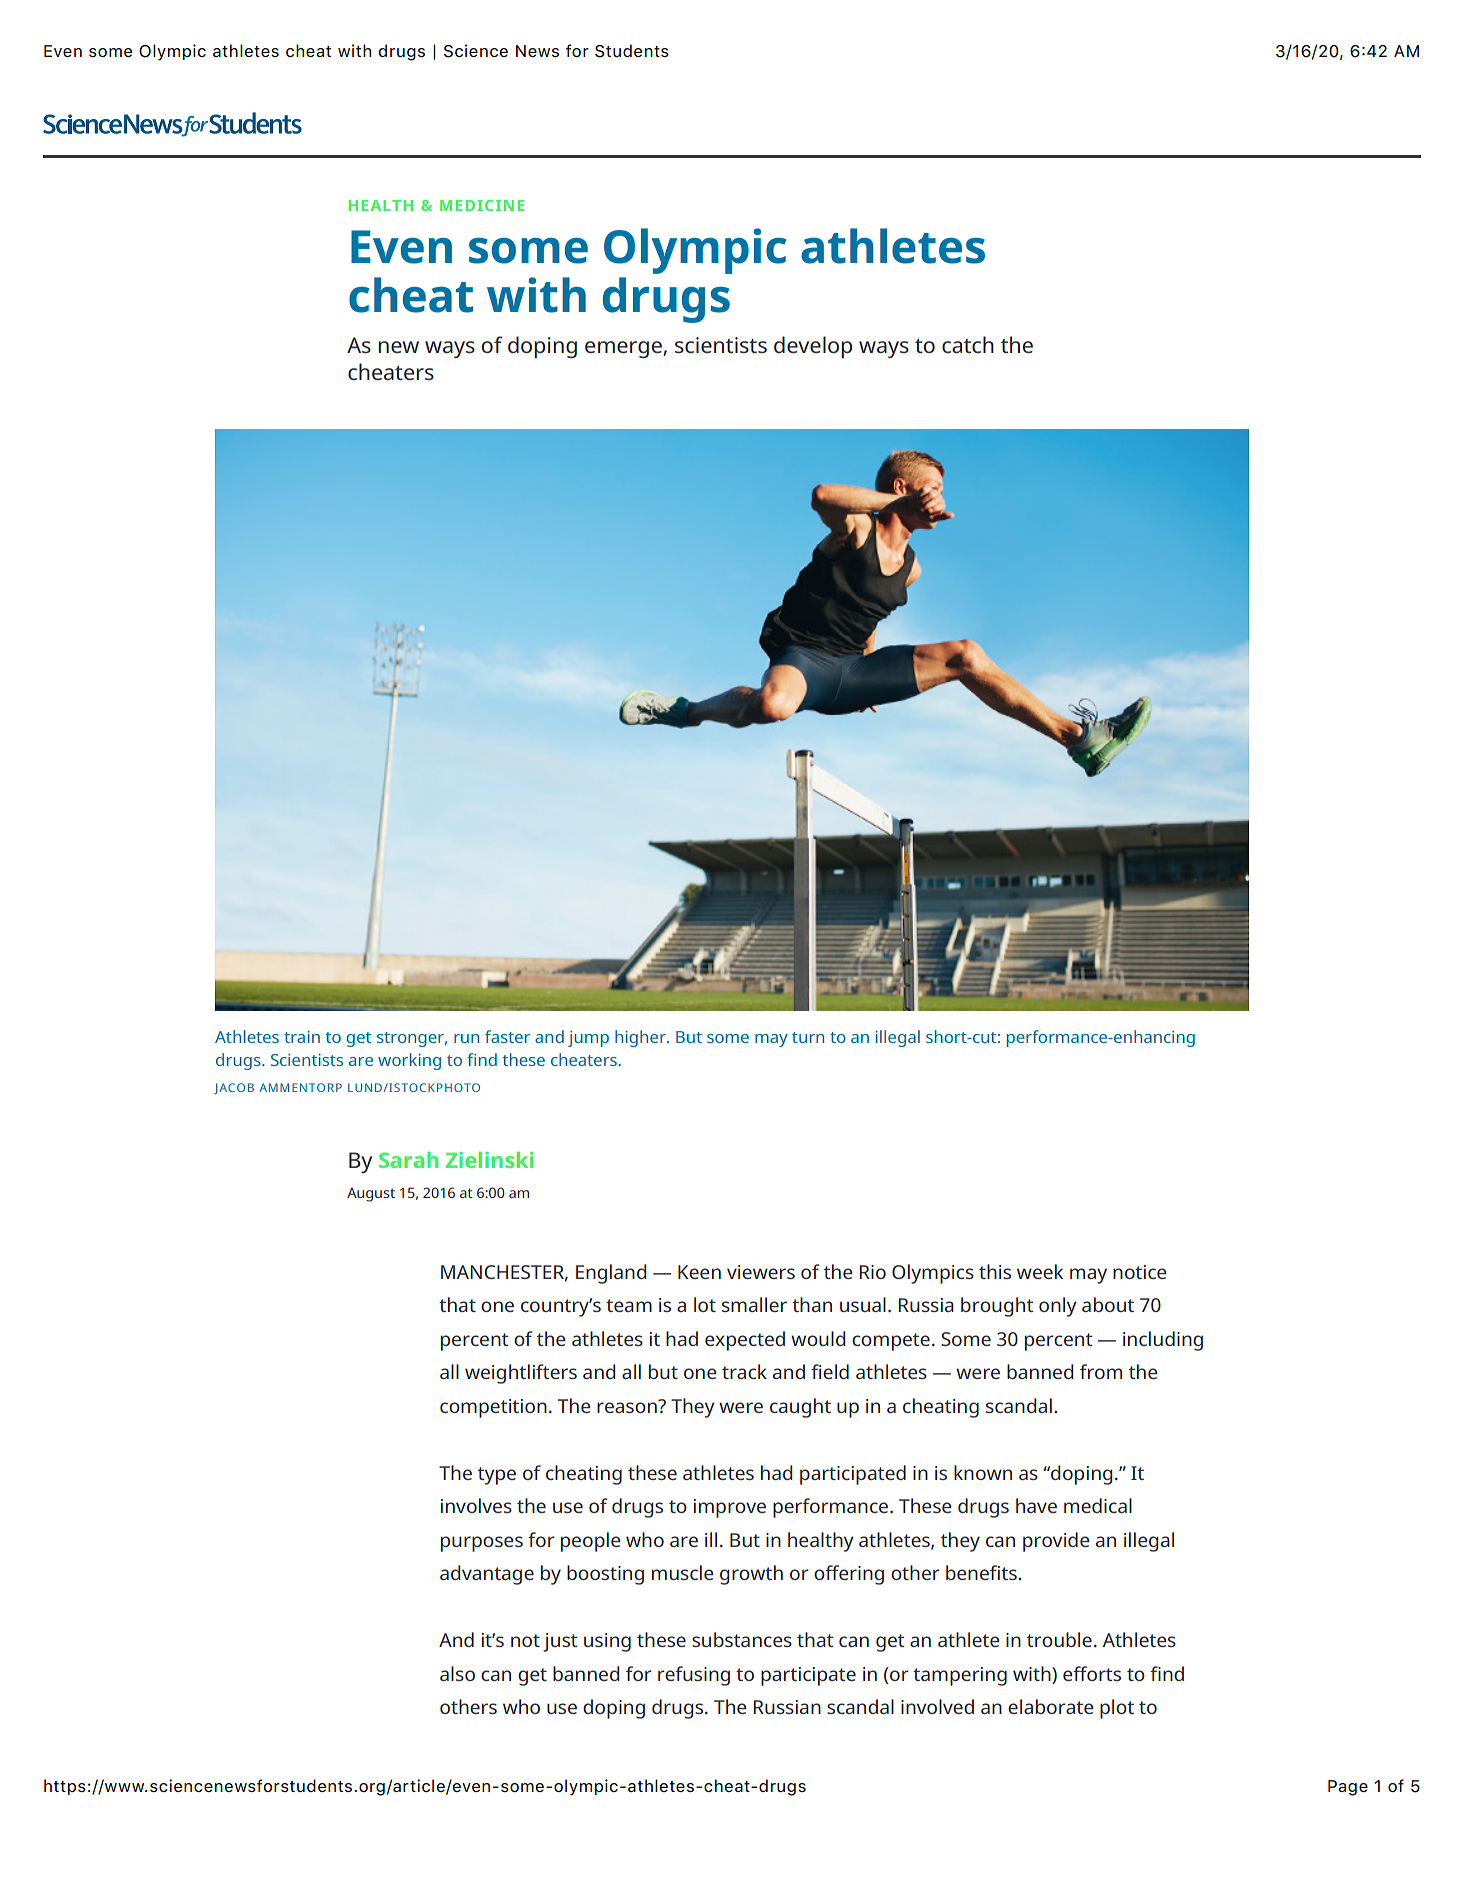 The image size is (1464, 1895). What do you see at coordinates (742, 1639) in the screenshot?
I see `substances` at bounding box center [742, 1639].
